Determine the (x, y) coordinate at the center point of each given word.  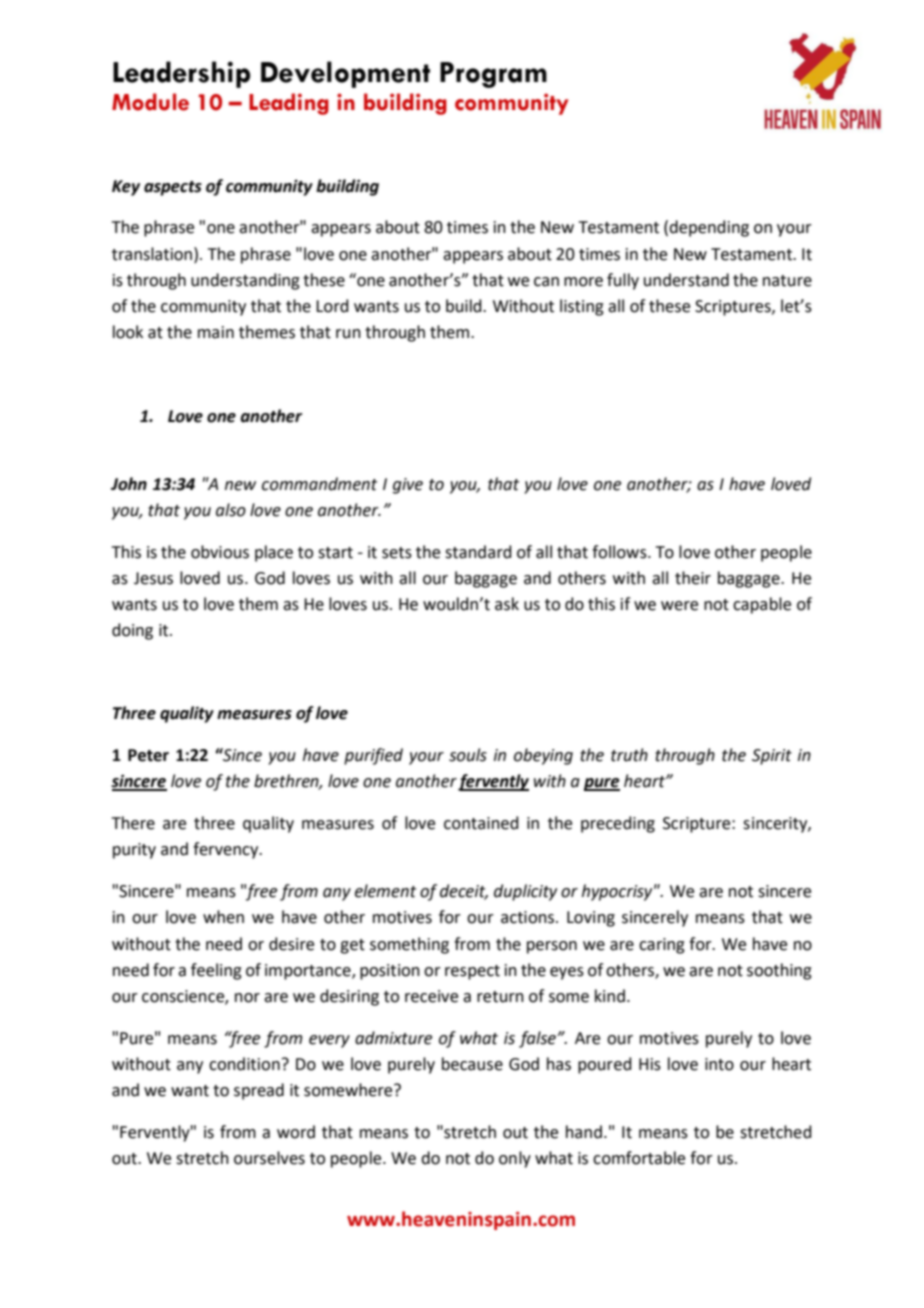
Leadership (181, 74)
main (216, 332)
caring (662, 946)
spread (259, 1091)
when (223, 917)
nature (787, 281)
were (679, 606)
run (348, 334)
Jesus (153, 578)
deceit (464, 892)
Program (493, 75)
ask (507, 604)
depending (709, 228)
